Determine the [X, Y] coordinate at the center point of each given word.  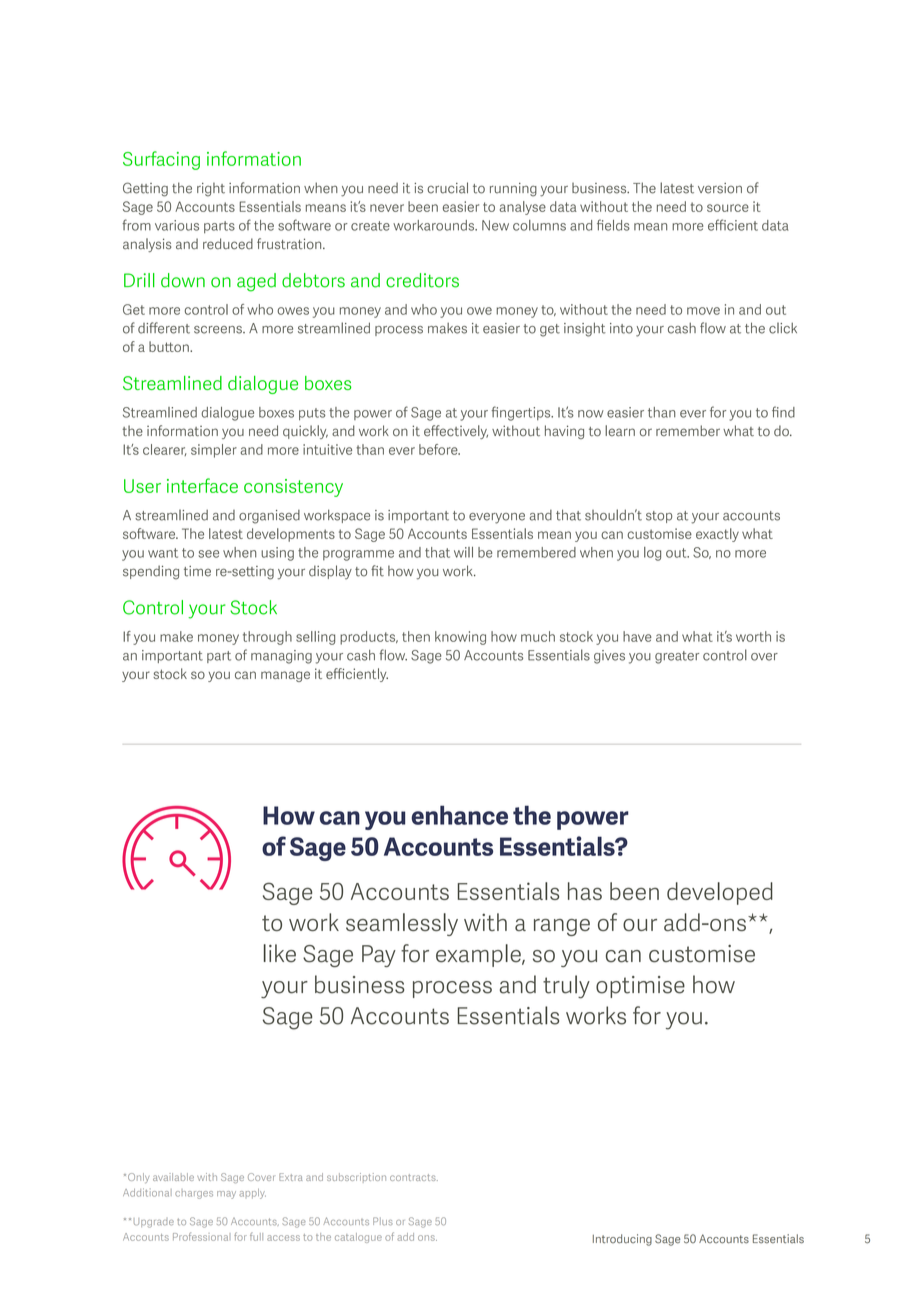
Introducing [622, 1240]
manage [285, 676]
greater [677, 657]
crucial [447, 188]
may [226, 1195]
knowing [460, 638]
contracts [414, 1177]
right [211, 190]
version [720, 188]
